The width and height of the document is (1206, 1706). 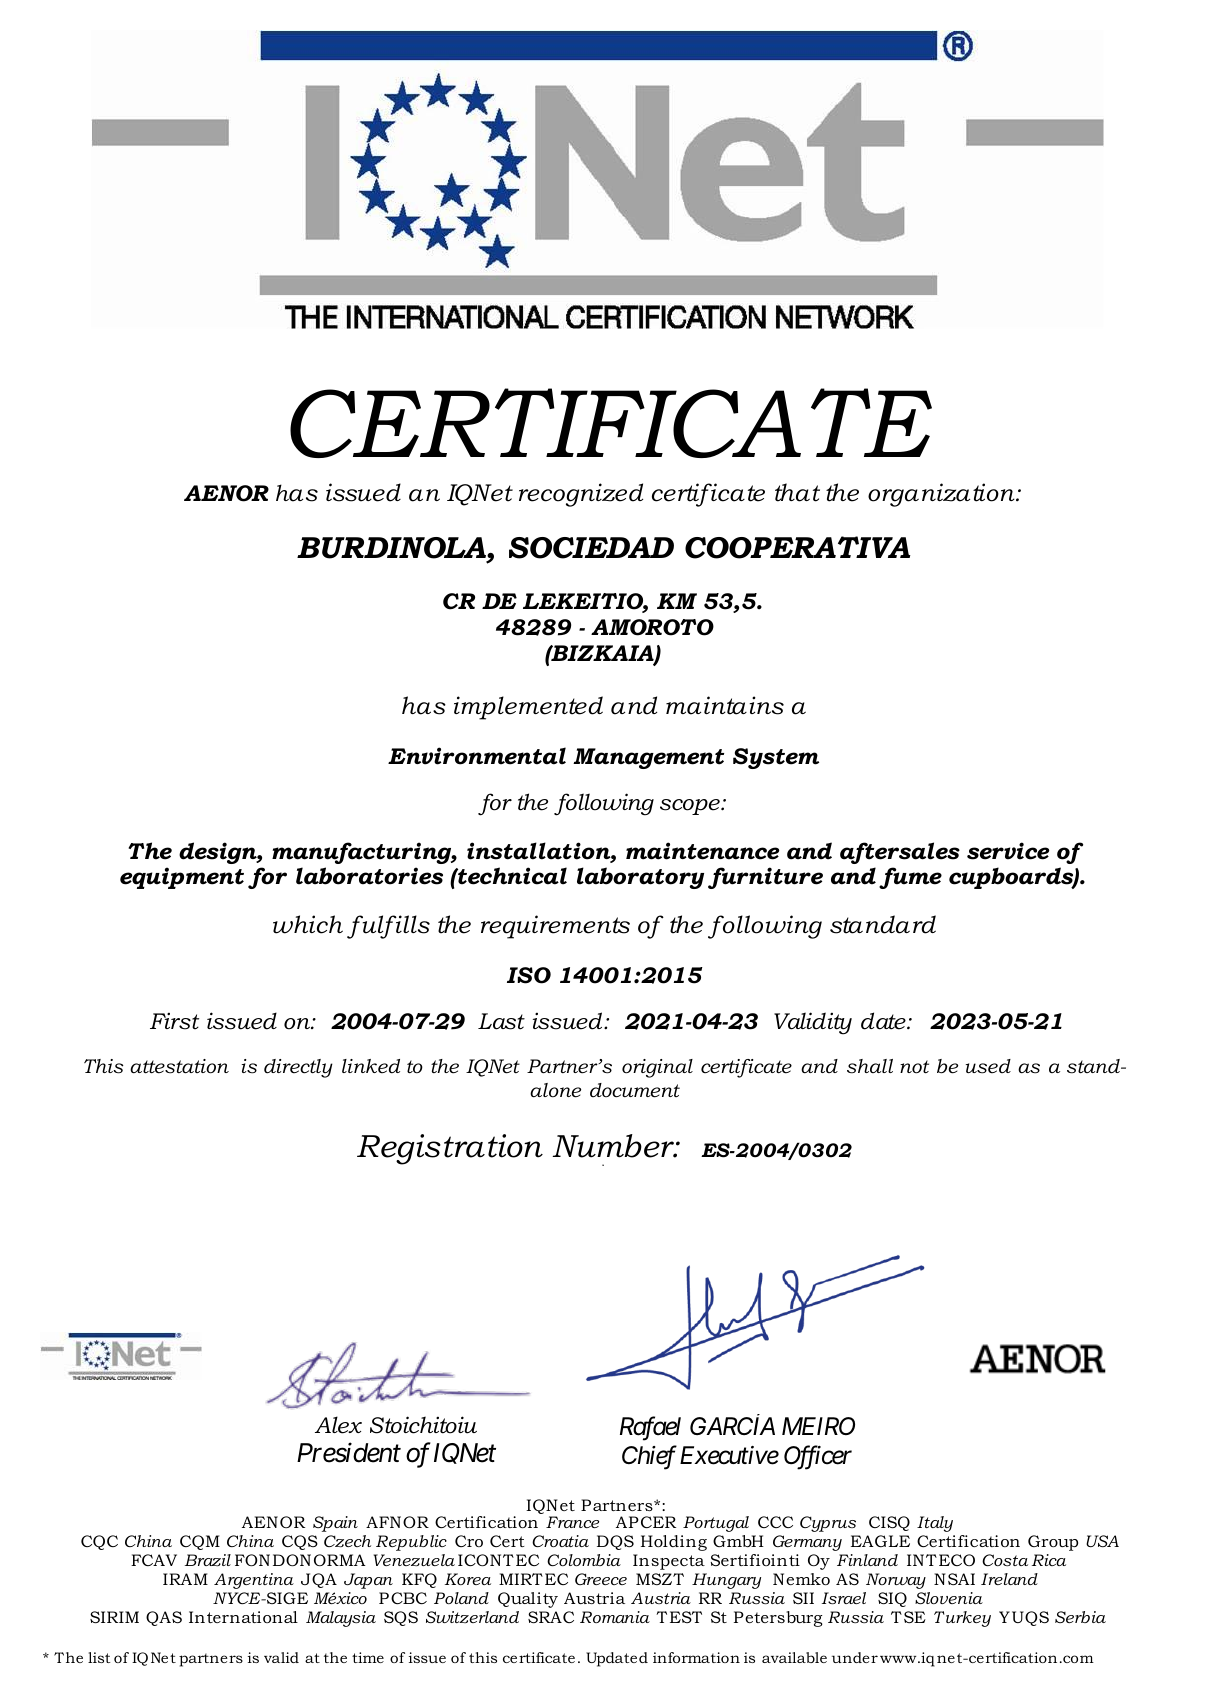 What do you see at coordinates (648, 758) in the document?
I see `Management` at bounding box center [648, 758].
